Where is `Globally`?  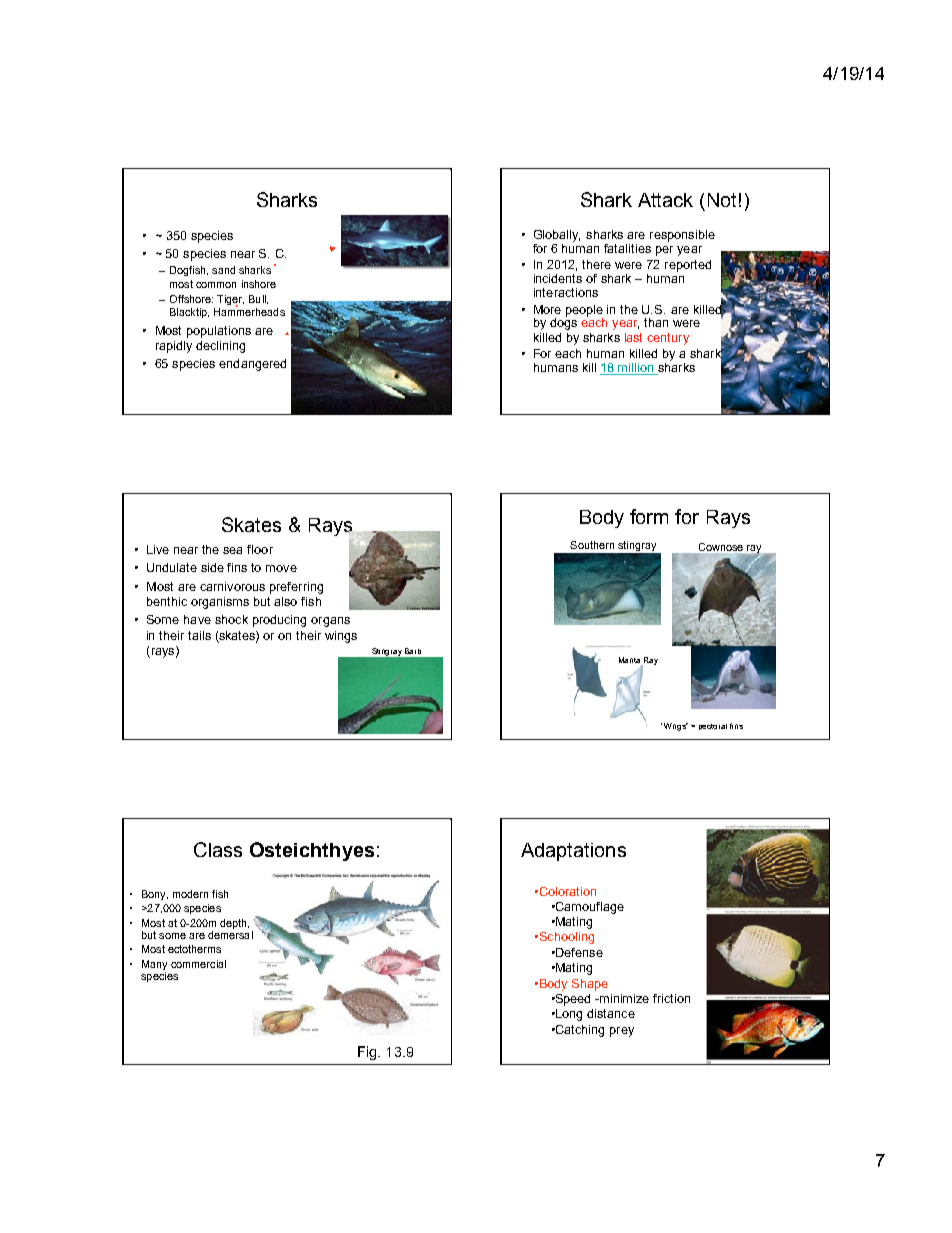
Globally is located at coordinates (557, 236).
